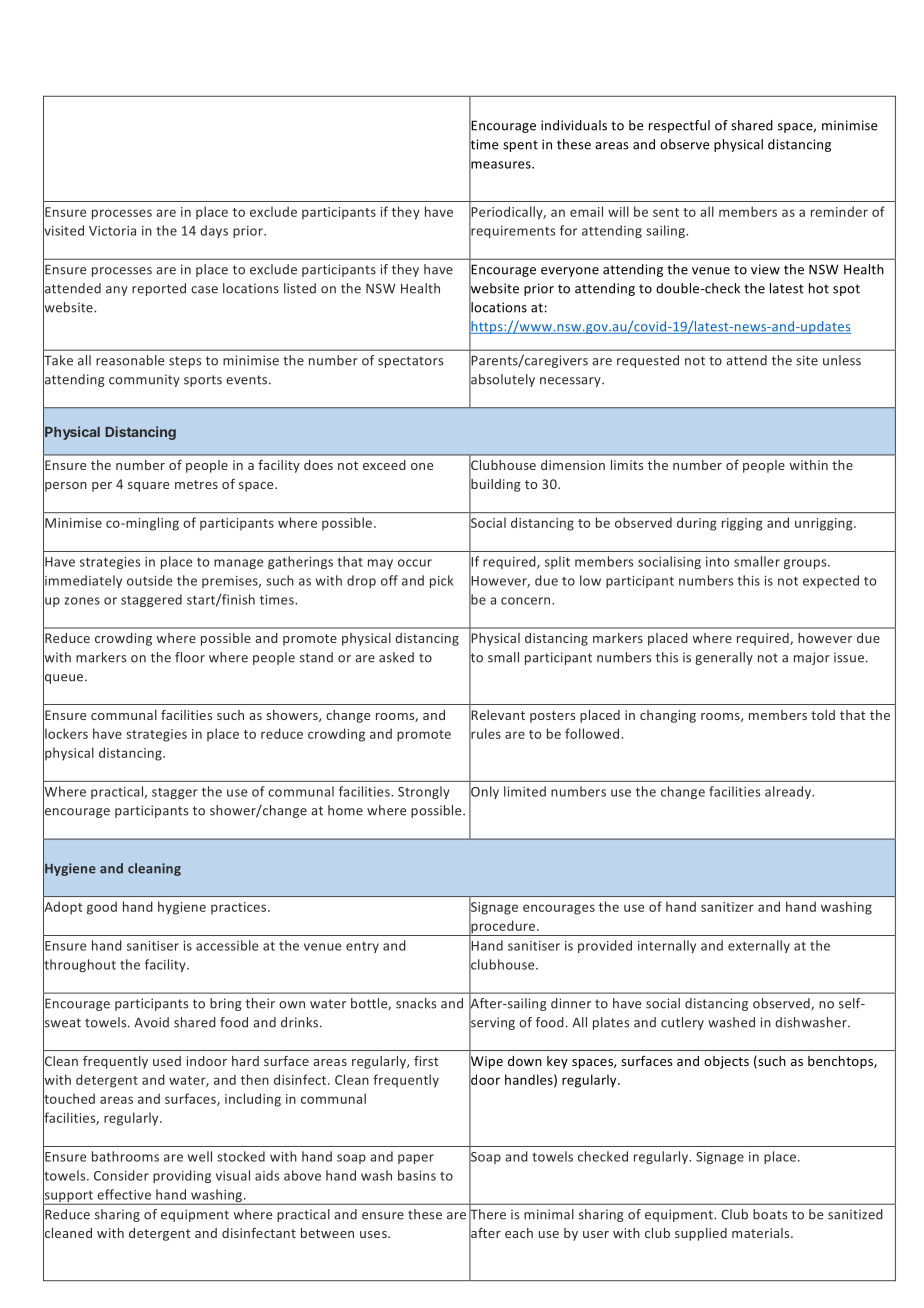  What do you see at coordinates (144, 380) in the page?
I see `community` at bounding box center [144, 380].
